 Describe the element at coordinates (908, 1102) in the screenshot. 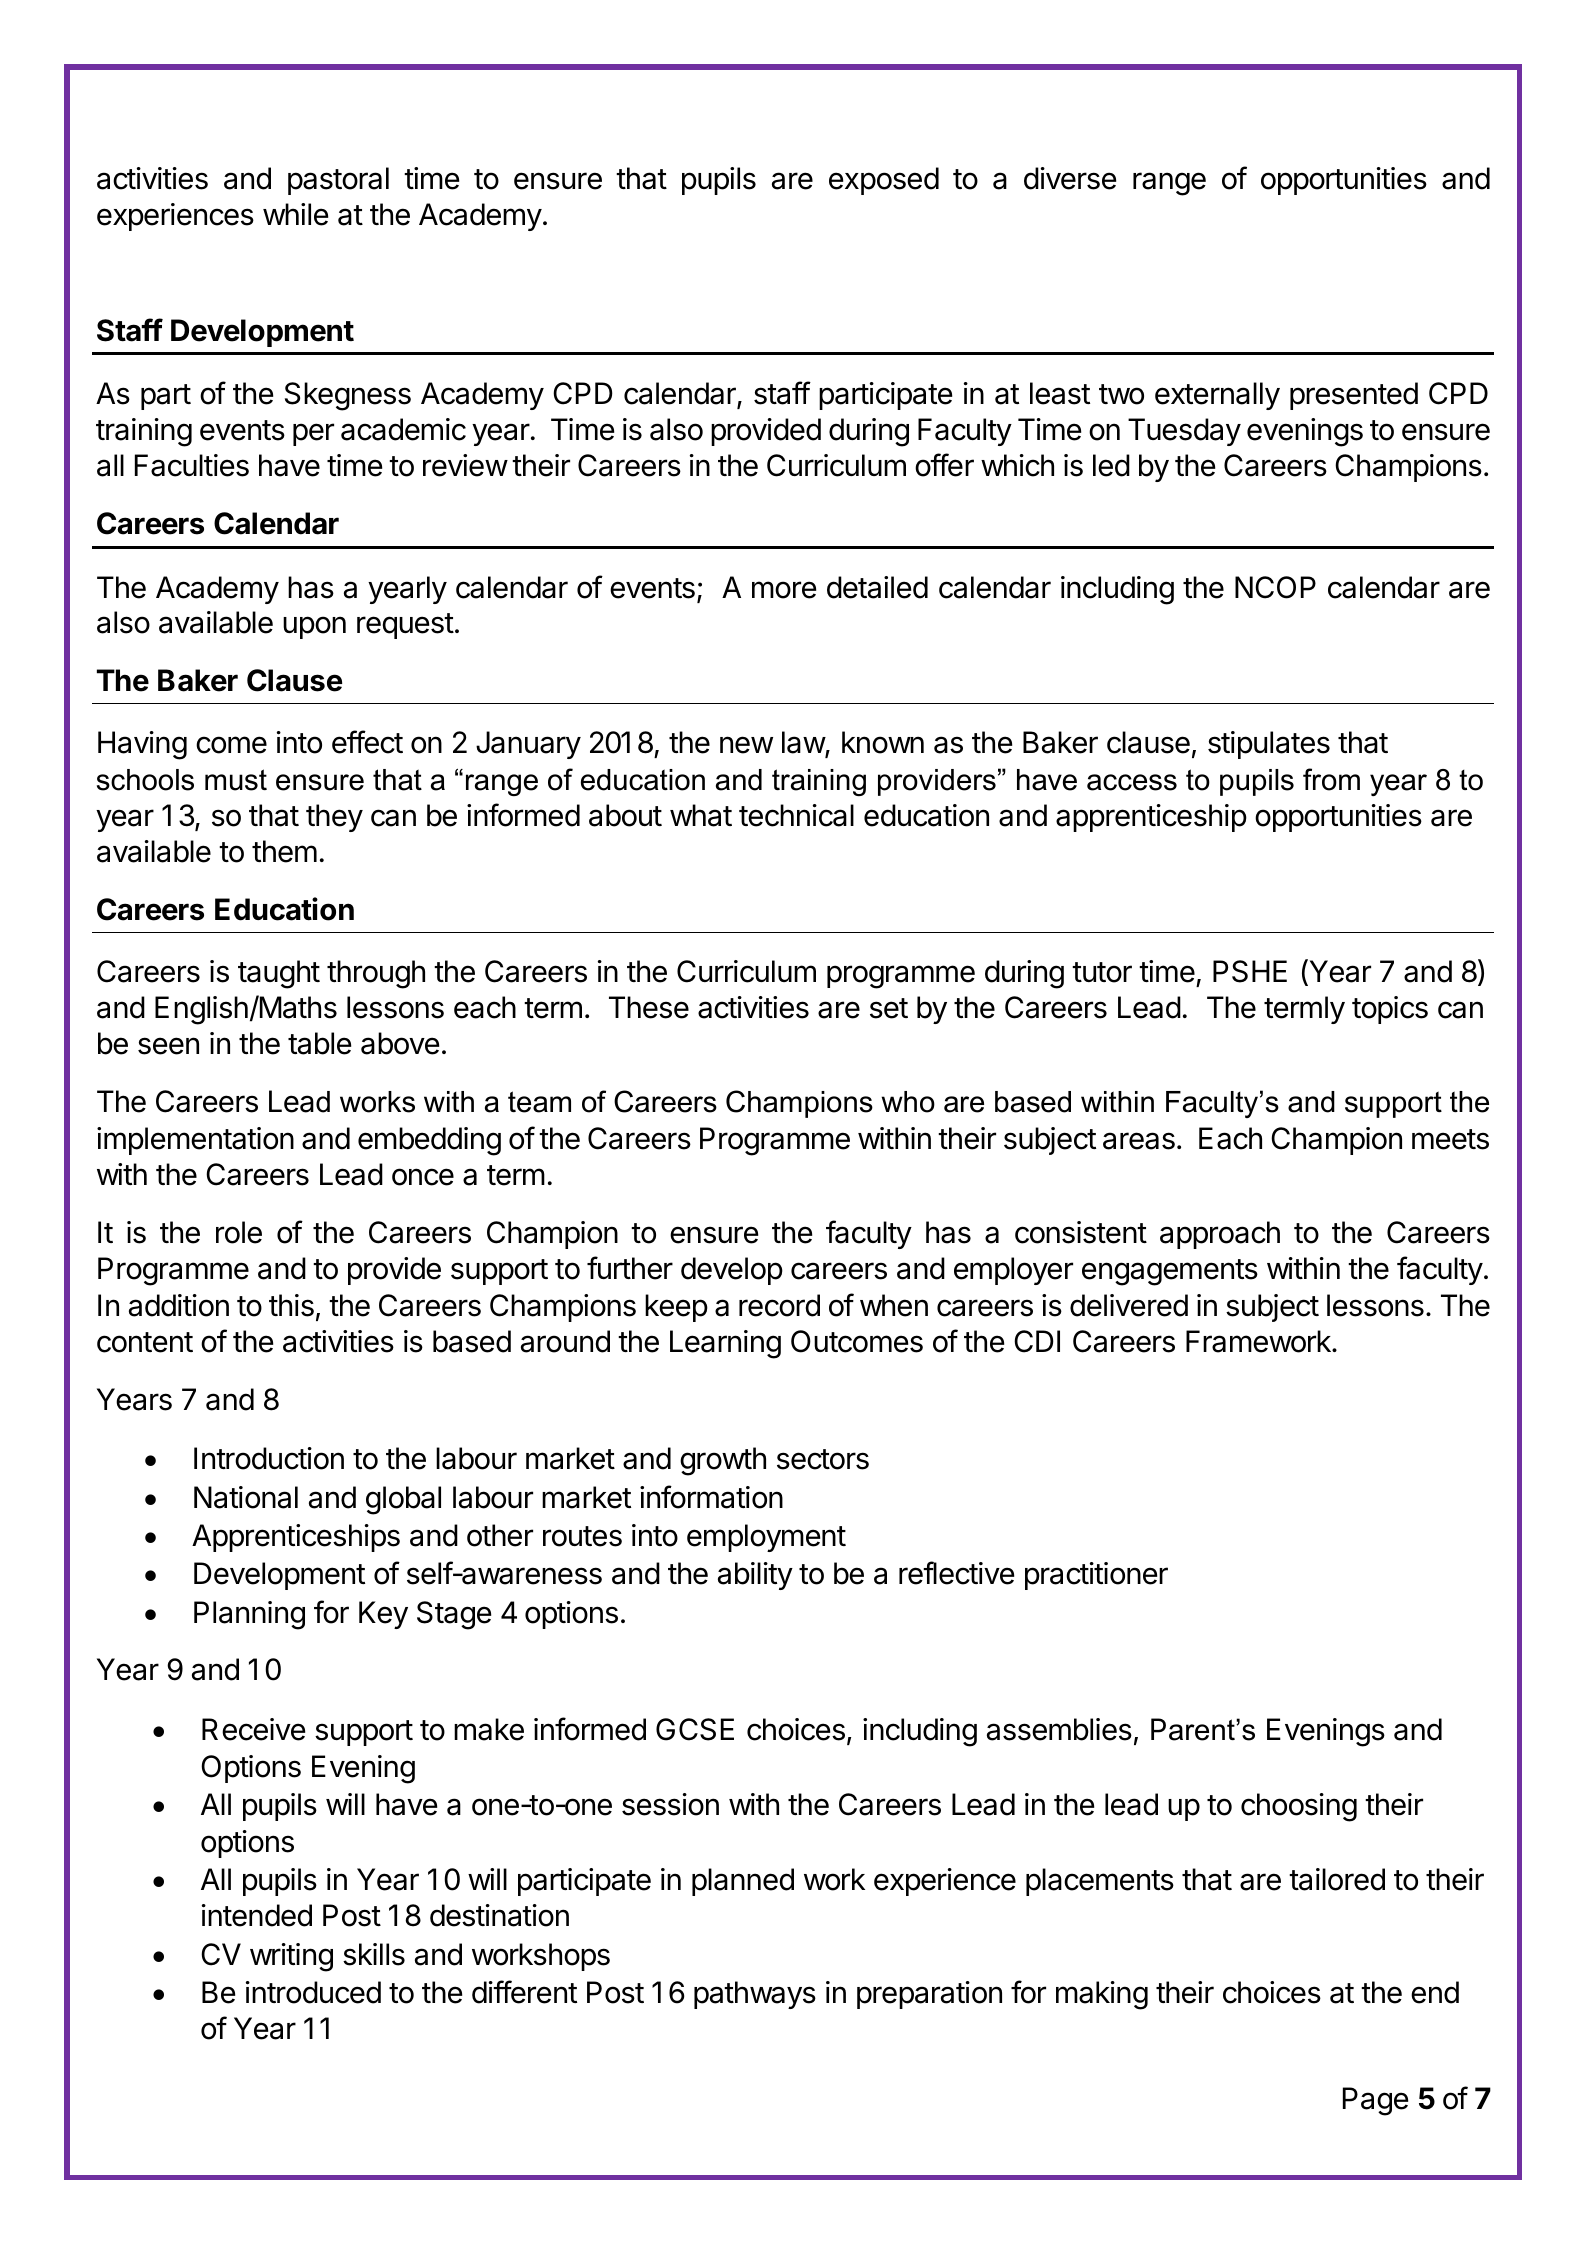

I see `who` at that location.
